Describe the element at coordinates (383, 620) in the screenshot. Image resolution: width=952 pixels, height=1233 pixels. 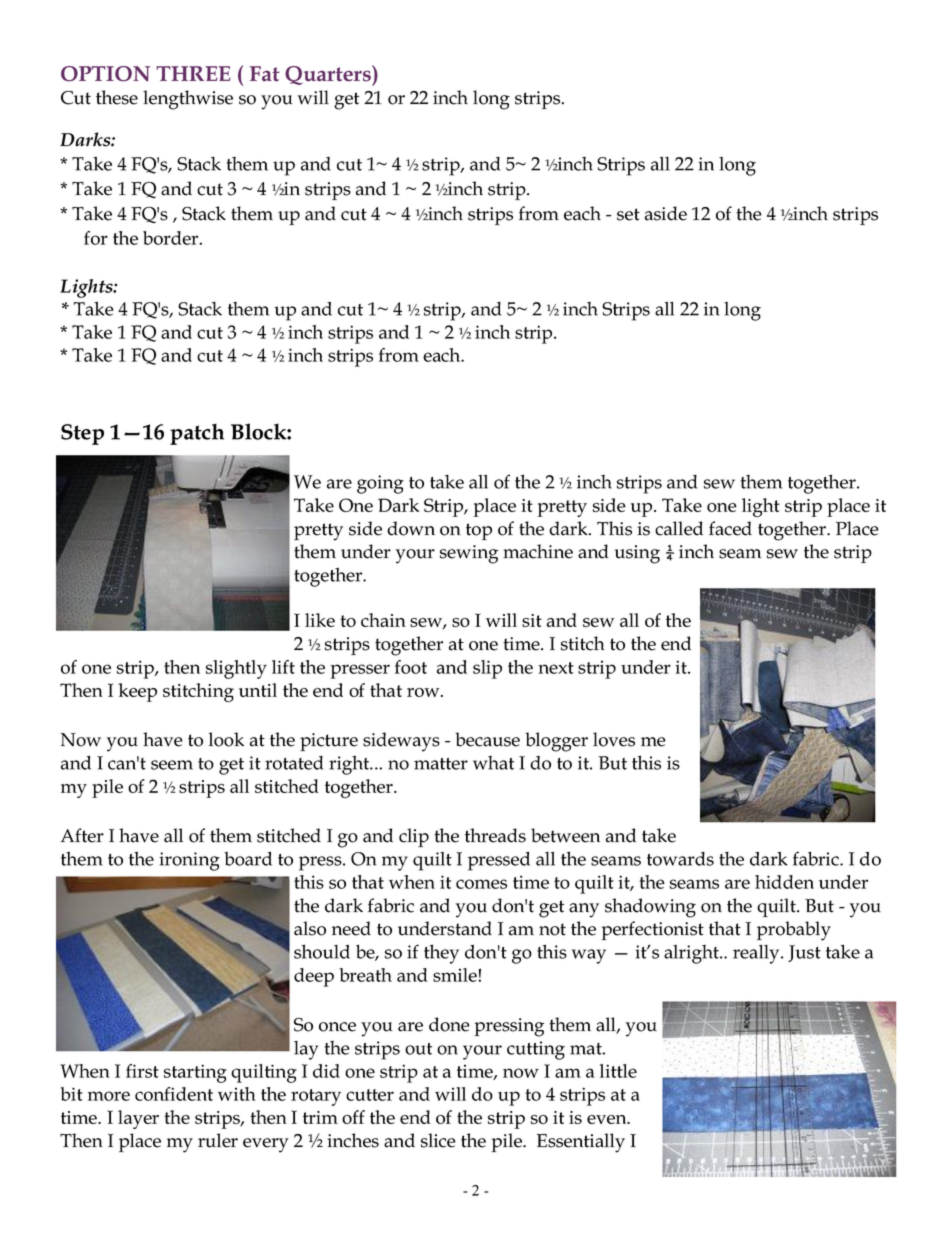
I see `chain` at that location.
